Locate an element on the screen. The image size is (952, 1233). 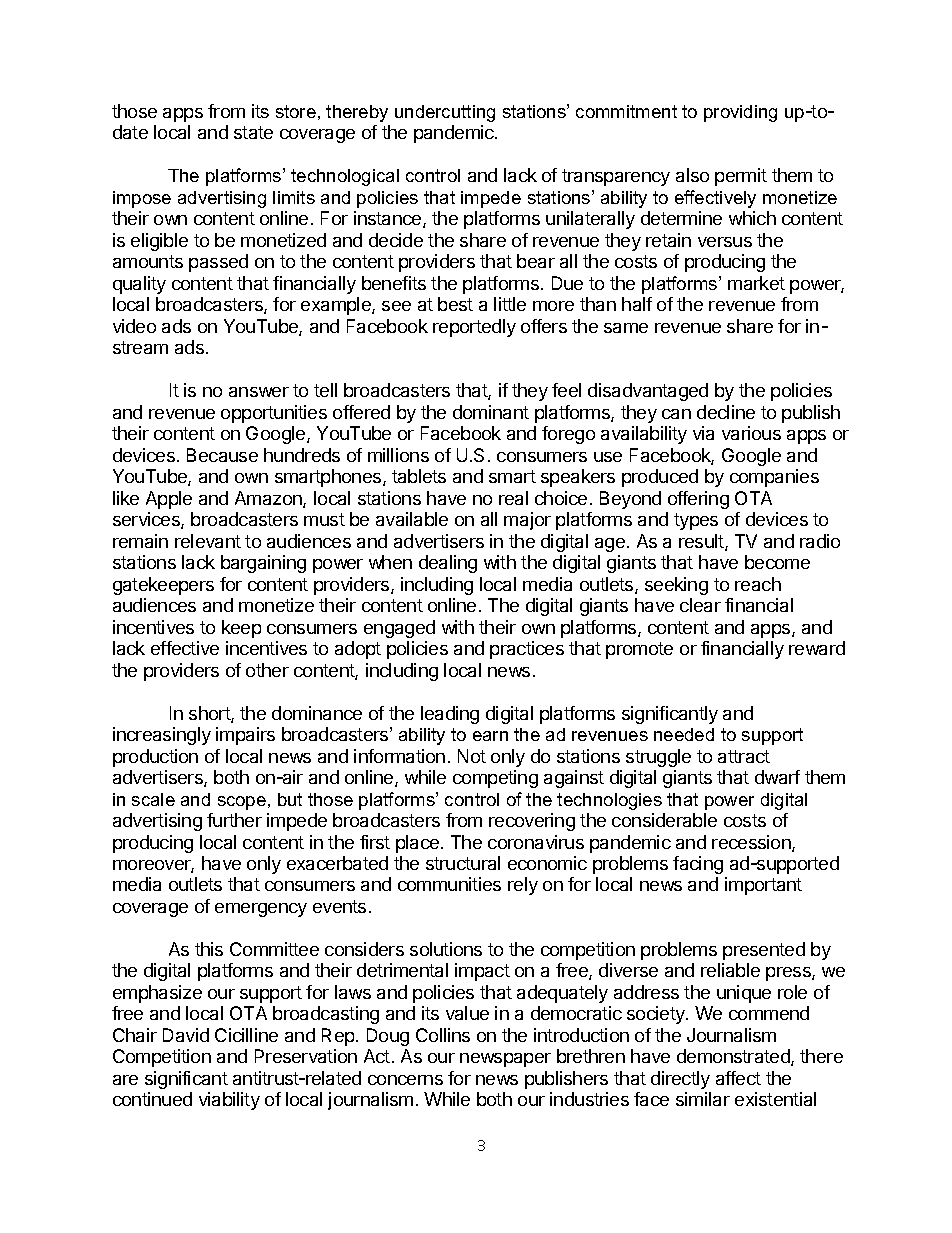
David is located at coordinates (186, 1035).
